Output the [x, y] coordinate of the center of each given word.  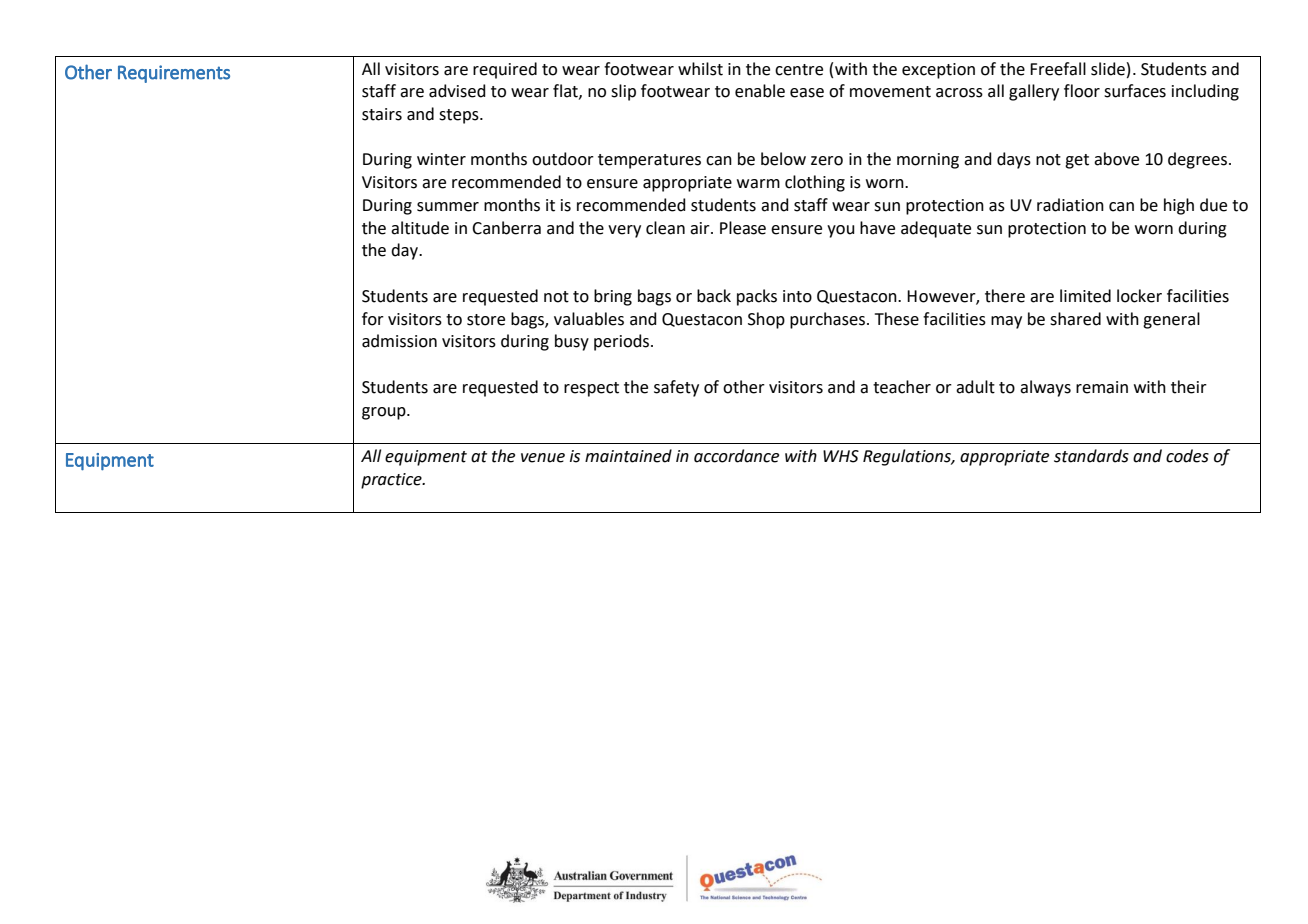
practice [392, 481]
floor [1082, 91]
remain [1102, 387]
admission [399, 341]
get [1077, 161]
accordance [736, 456]
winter [441, 159]
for [373, 319]
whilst [700, 69]
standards [1091, 456]
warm [758, 184]
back [714, 296]
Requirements [174, 74]
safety [676, 388]
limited [1085, 296]
